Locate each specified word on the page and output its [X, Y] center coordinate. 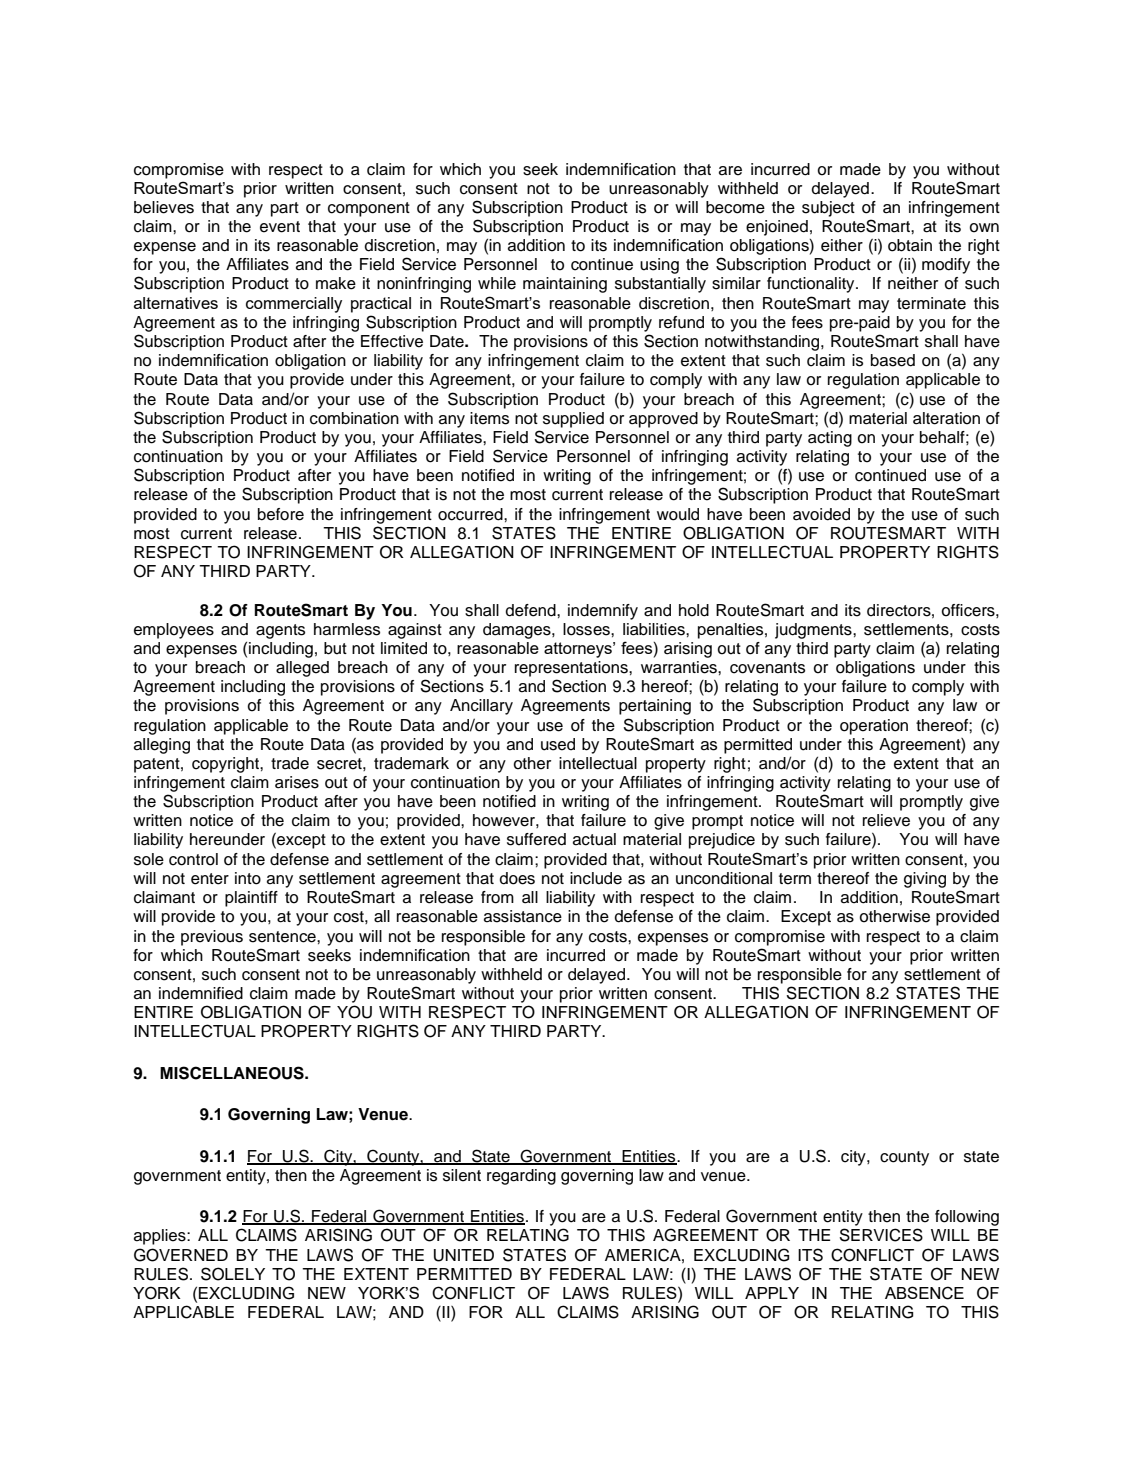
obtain [910, 245]
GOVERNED [181, 1255]
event [280, 227]
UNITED [464, 1255]
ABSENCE [924, 1293]
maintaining [565, 285]
